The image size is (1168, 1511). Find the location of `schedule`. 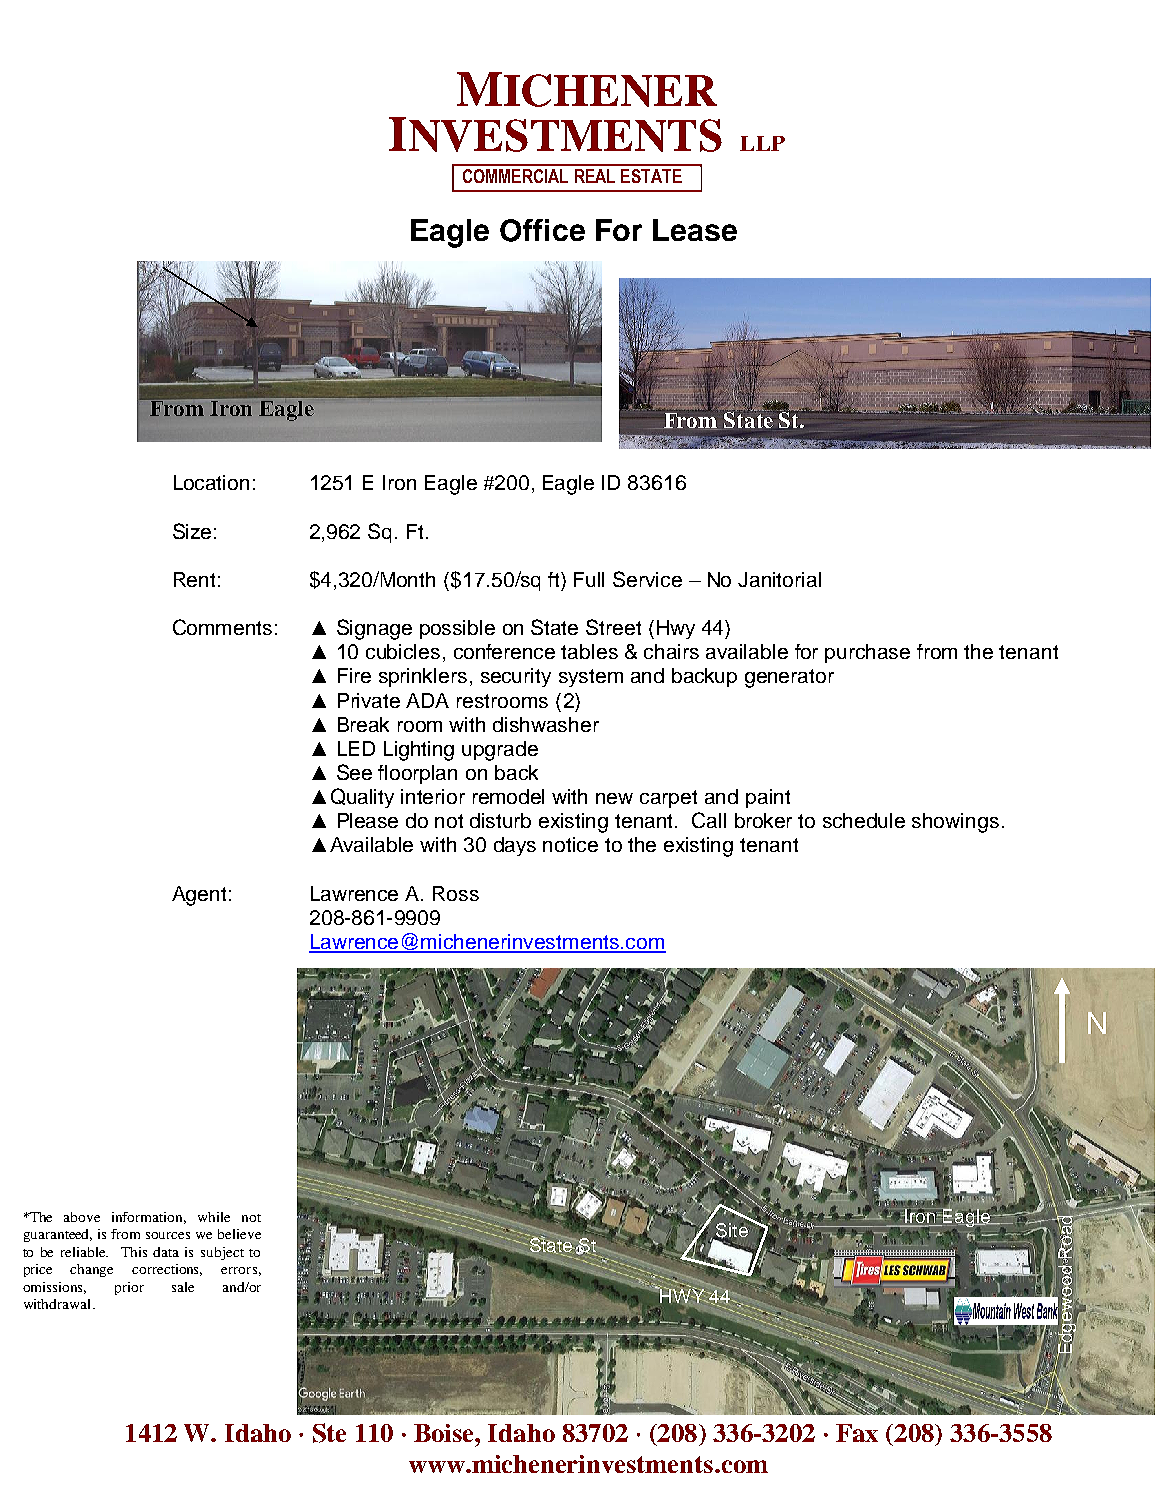

schedule is located at coordinates (864, 820).
